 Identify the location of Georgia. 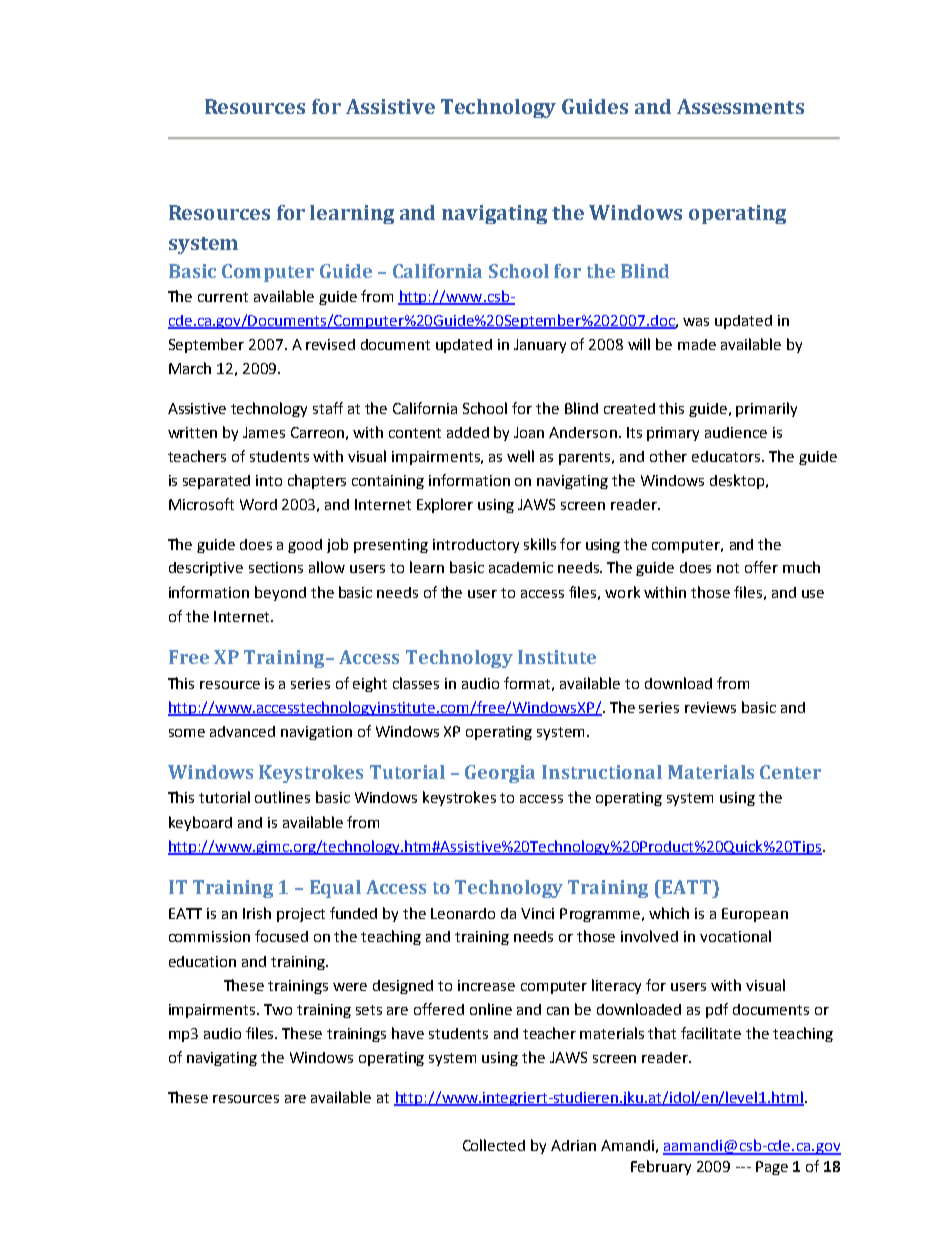
(500, 774).
